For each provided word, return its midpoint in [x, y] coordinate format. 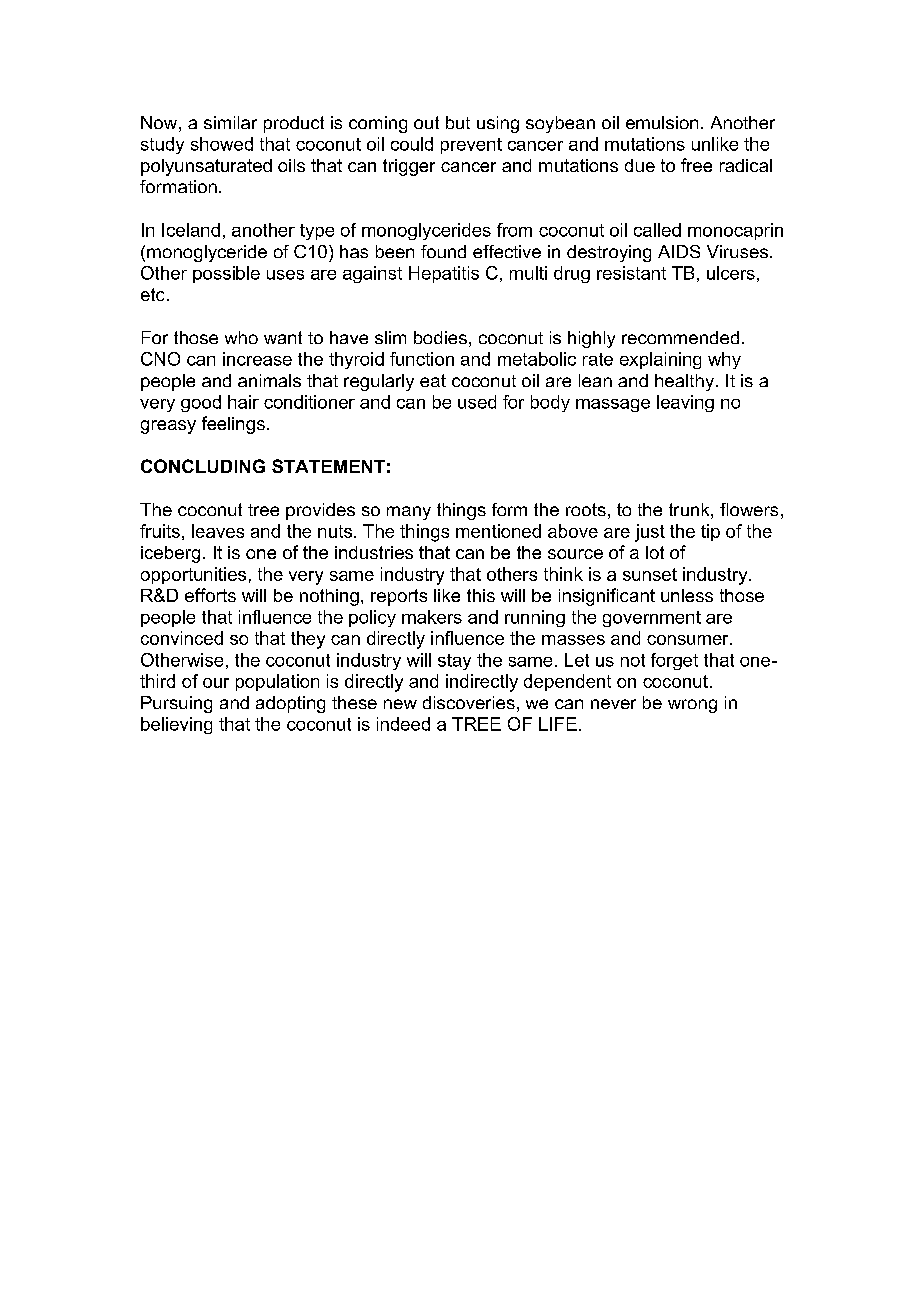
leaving [685, 403]
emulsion [662, 122]
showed [222, 144]
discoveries [469, 702]
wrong [692, 706]
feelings [233, 425]
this [481, 595]
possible [226, 274]
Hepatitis [444, 274]
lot [655, 552]
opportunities [193, 575]
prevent [471, 146]
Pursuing [176, 704]
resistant [631, 273]
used [477, 402]
